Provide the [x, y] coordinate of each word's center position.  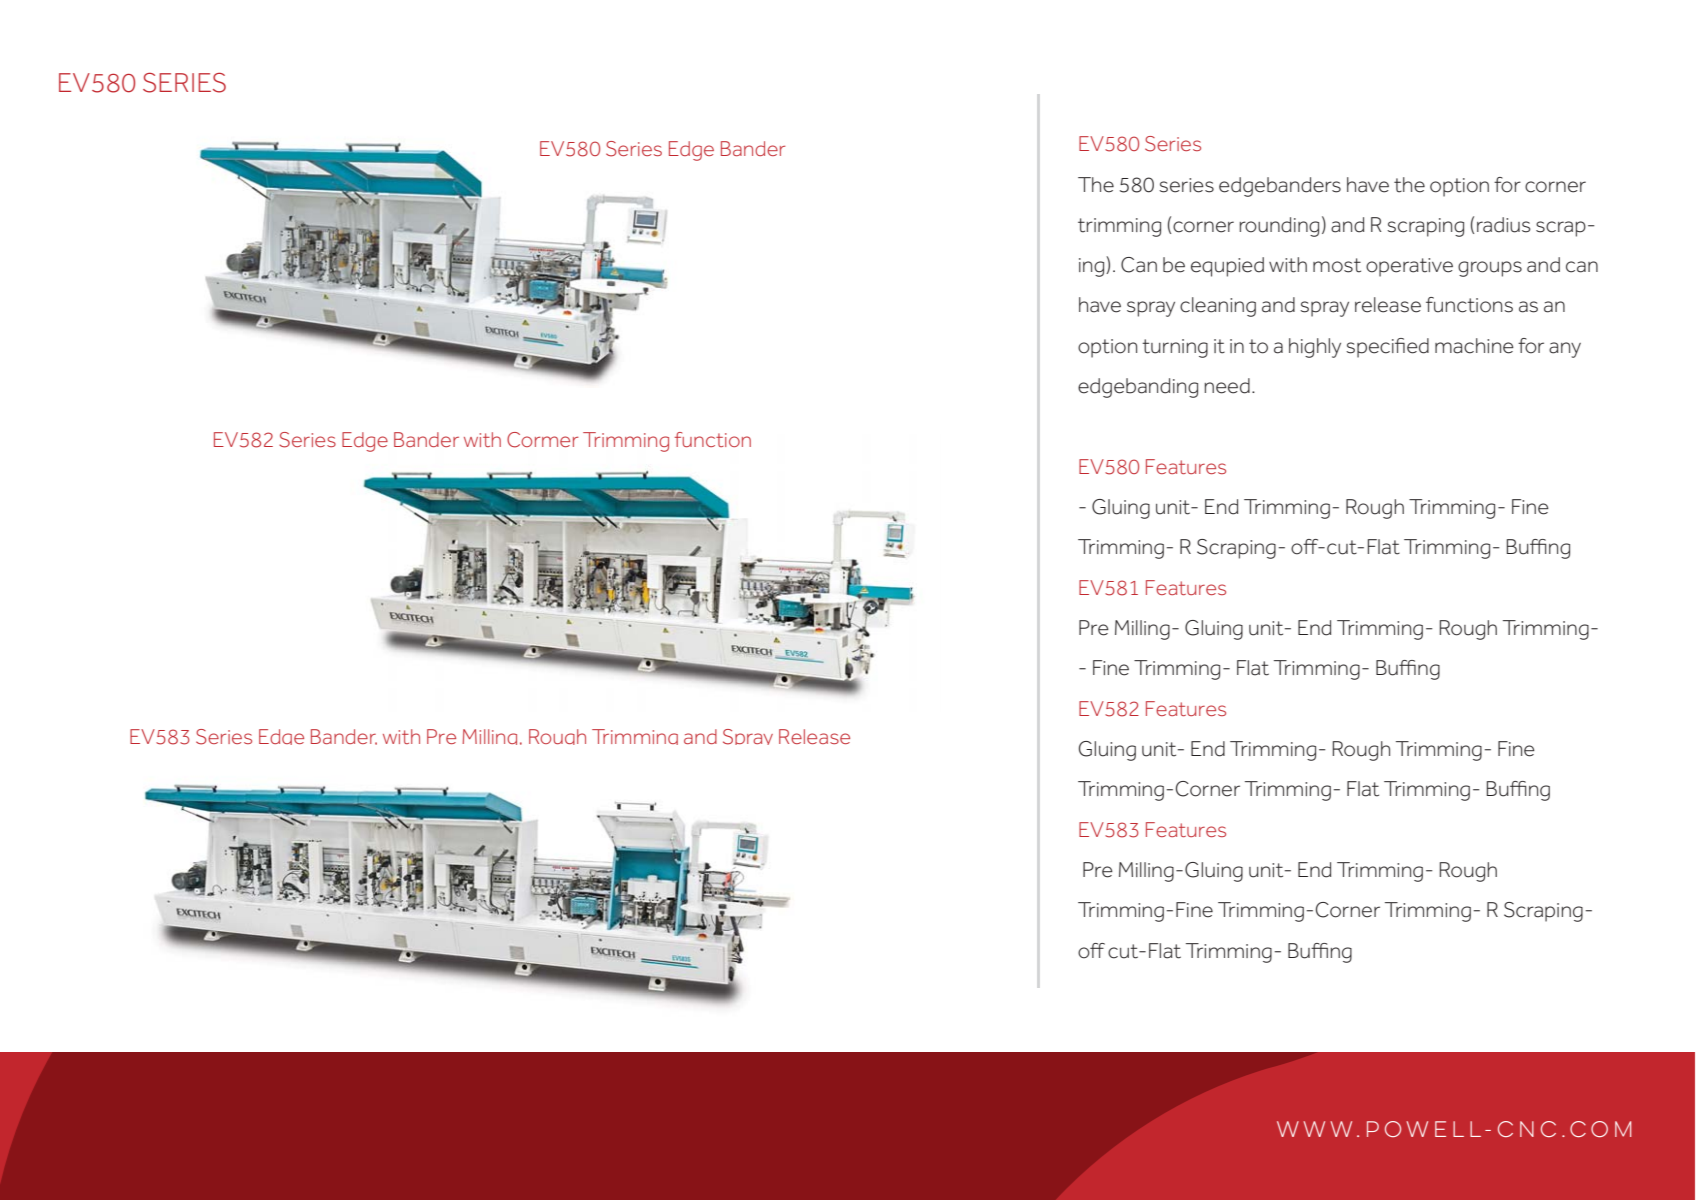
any [1565, 350]
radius [1504, 225]
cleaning [1218, 307]
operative [1409, 267]
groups [1490, 269]
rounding [1279, 227]
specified [1387, 348]
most [1337, 265]
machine [1474, 346]
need [1227, 386]
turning [1175, 348]
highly [1315, 348]
